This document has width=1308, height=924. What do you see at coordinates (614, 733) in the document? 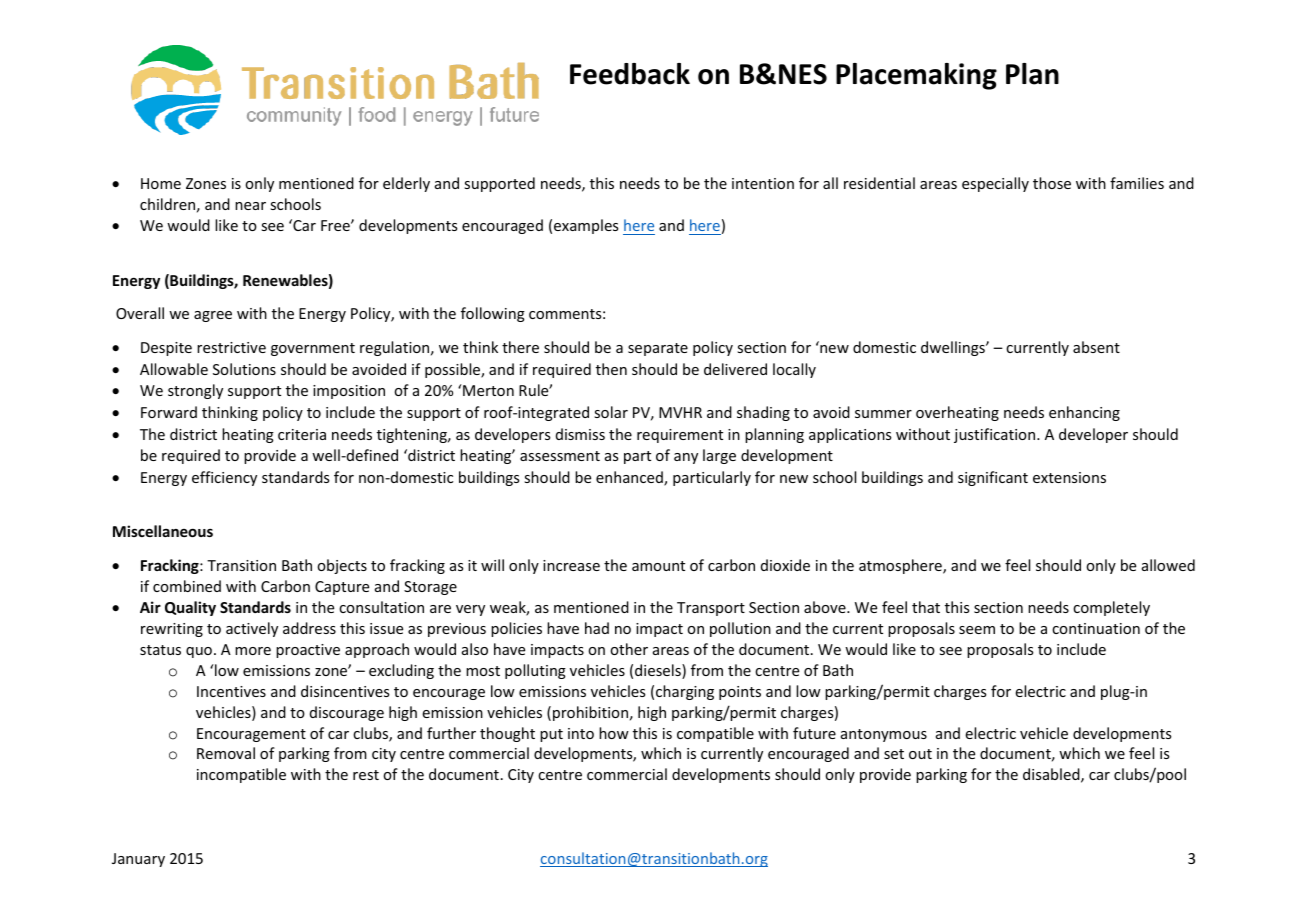
I see `how` at bounding box center [614, 733].
